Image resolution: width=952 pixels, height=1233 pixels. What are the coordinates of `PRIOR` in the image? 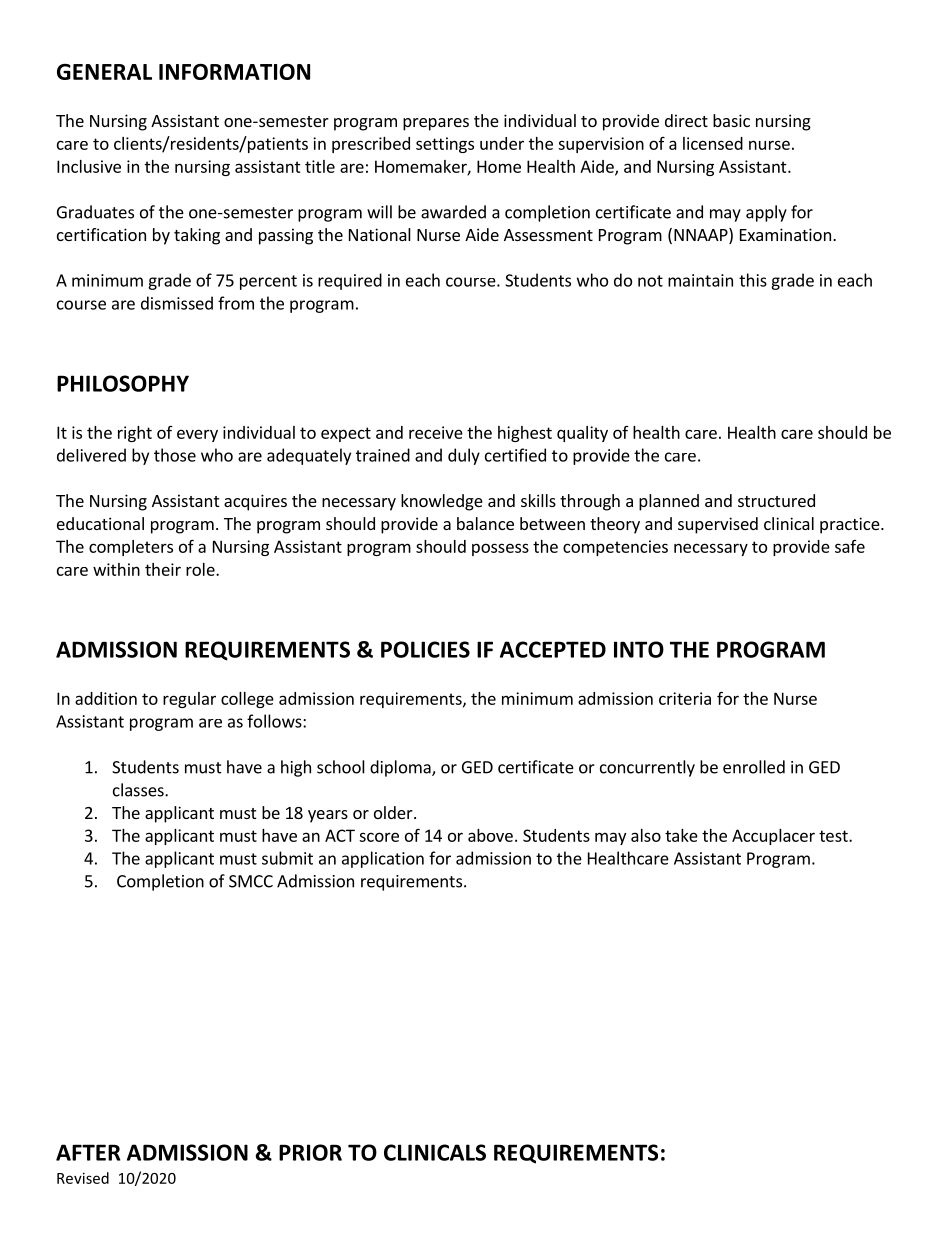 It's located at (310, 1152).
